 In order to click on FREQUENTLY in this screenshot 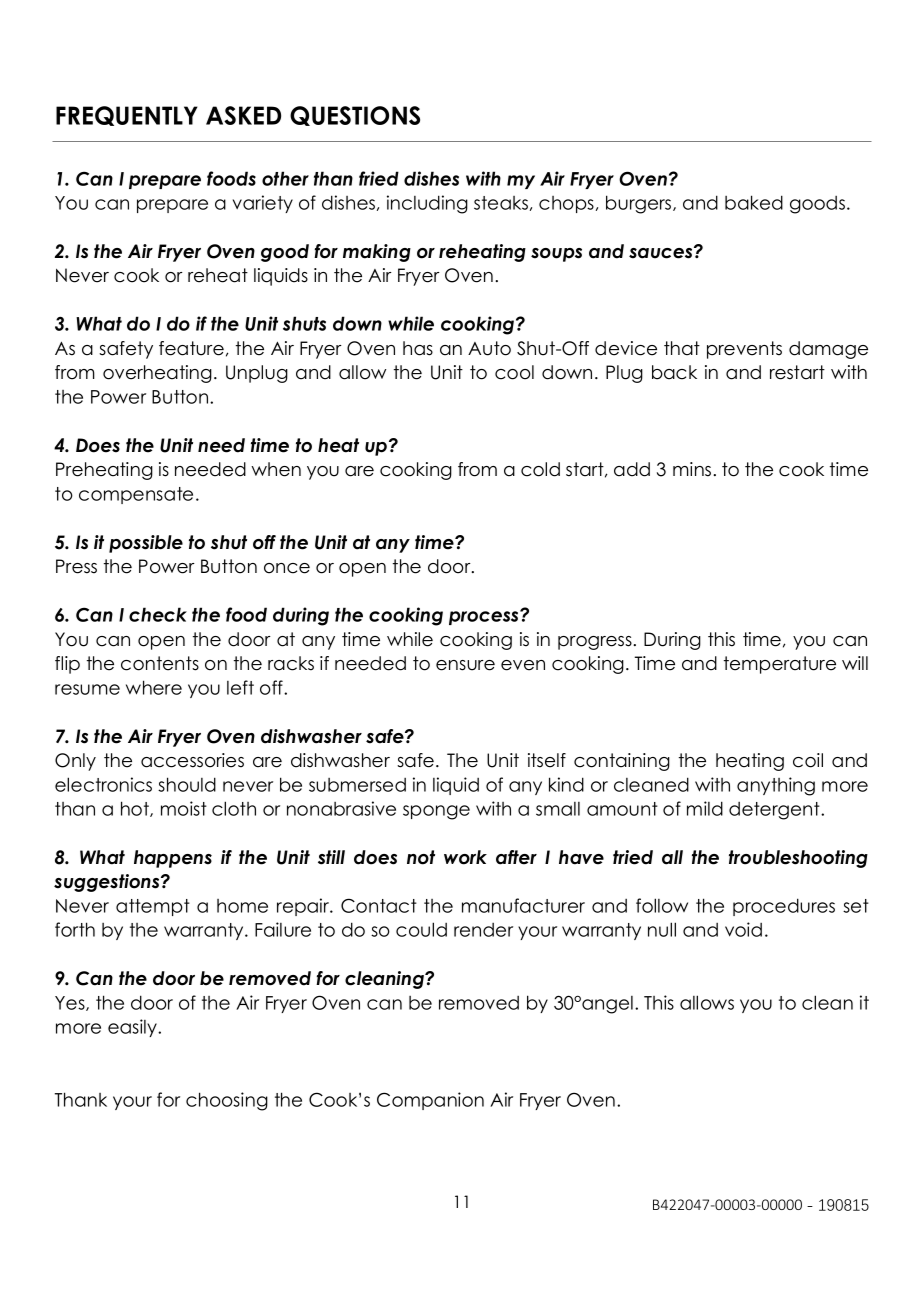, I will do `click(127, 116)`.
